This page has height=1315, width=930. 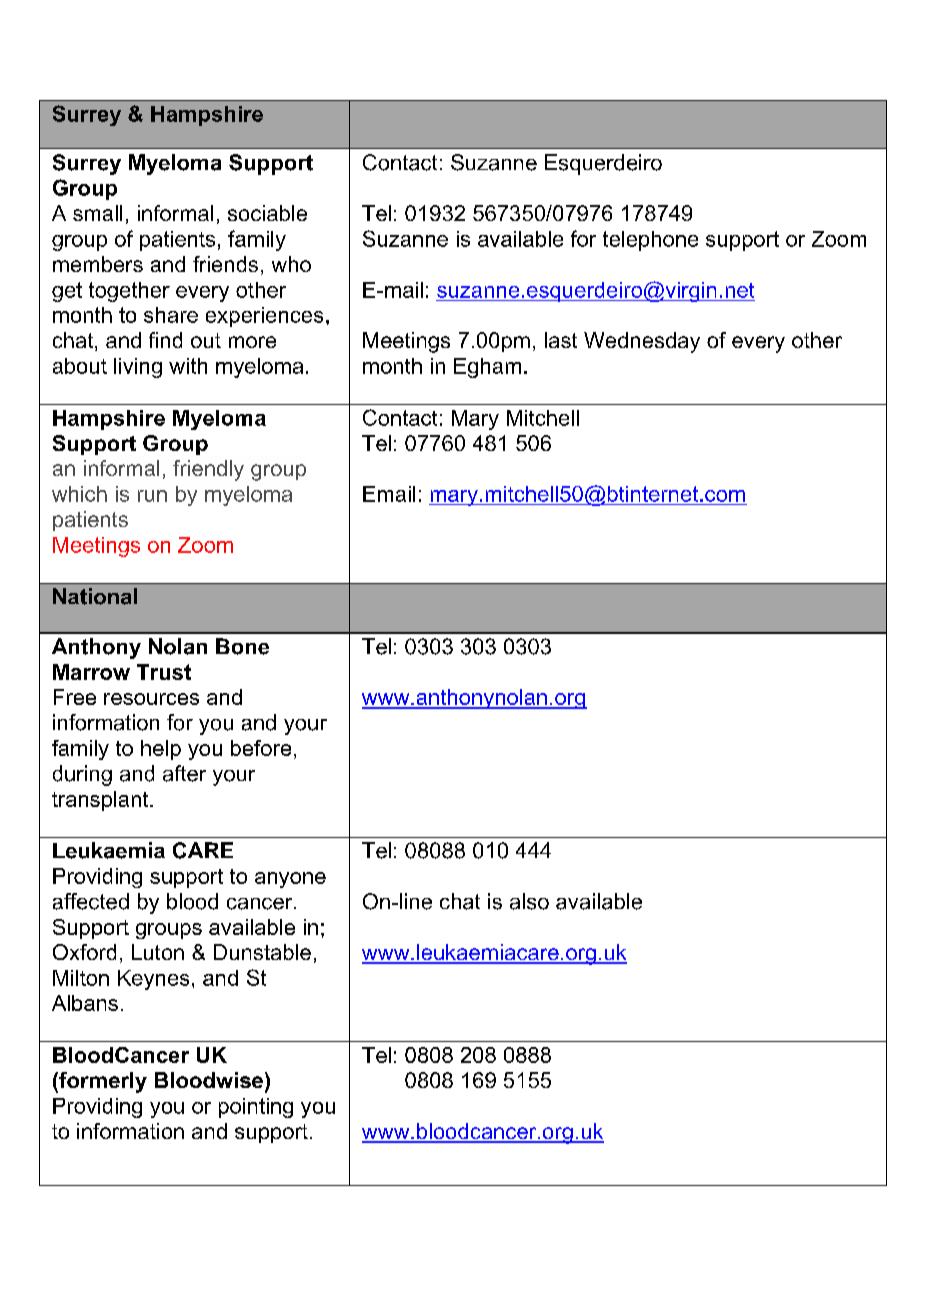 What do you see at coordinates (85, 1003) in the page?
I see `Albans` at bounding box center [85, 1003].
